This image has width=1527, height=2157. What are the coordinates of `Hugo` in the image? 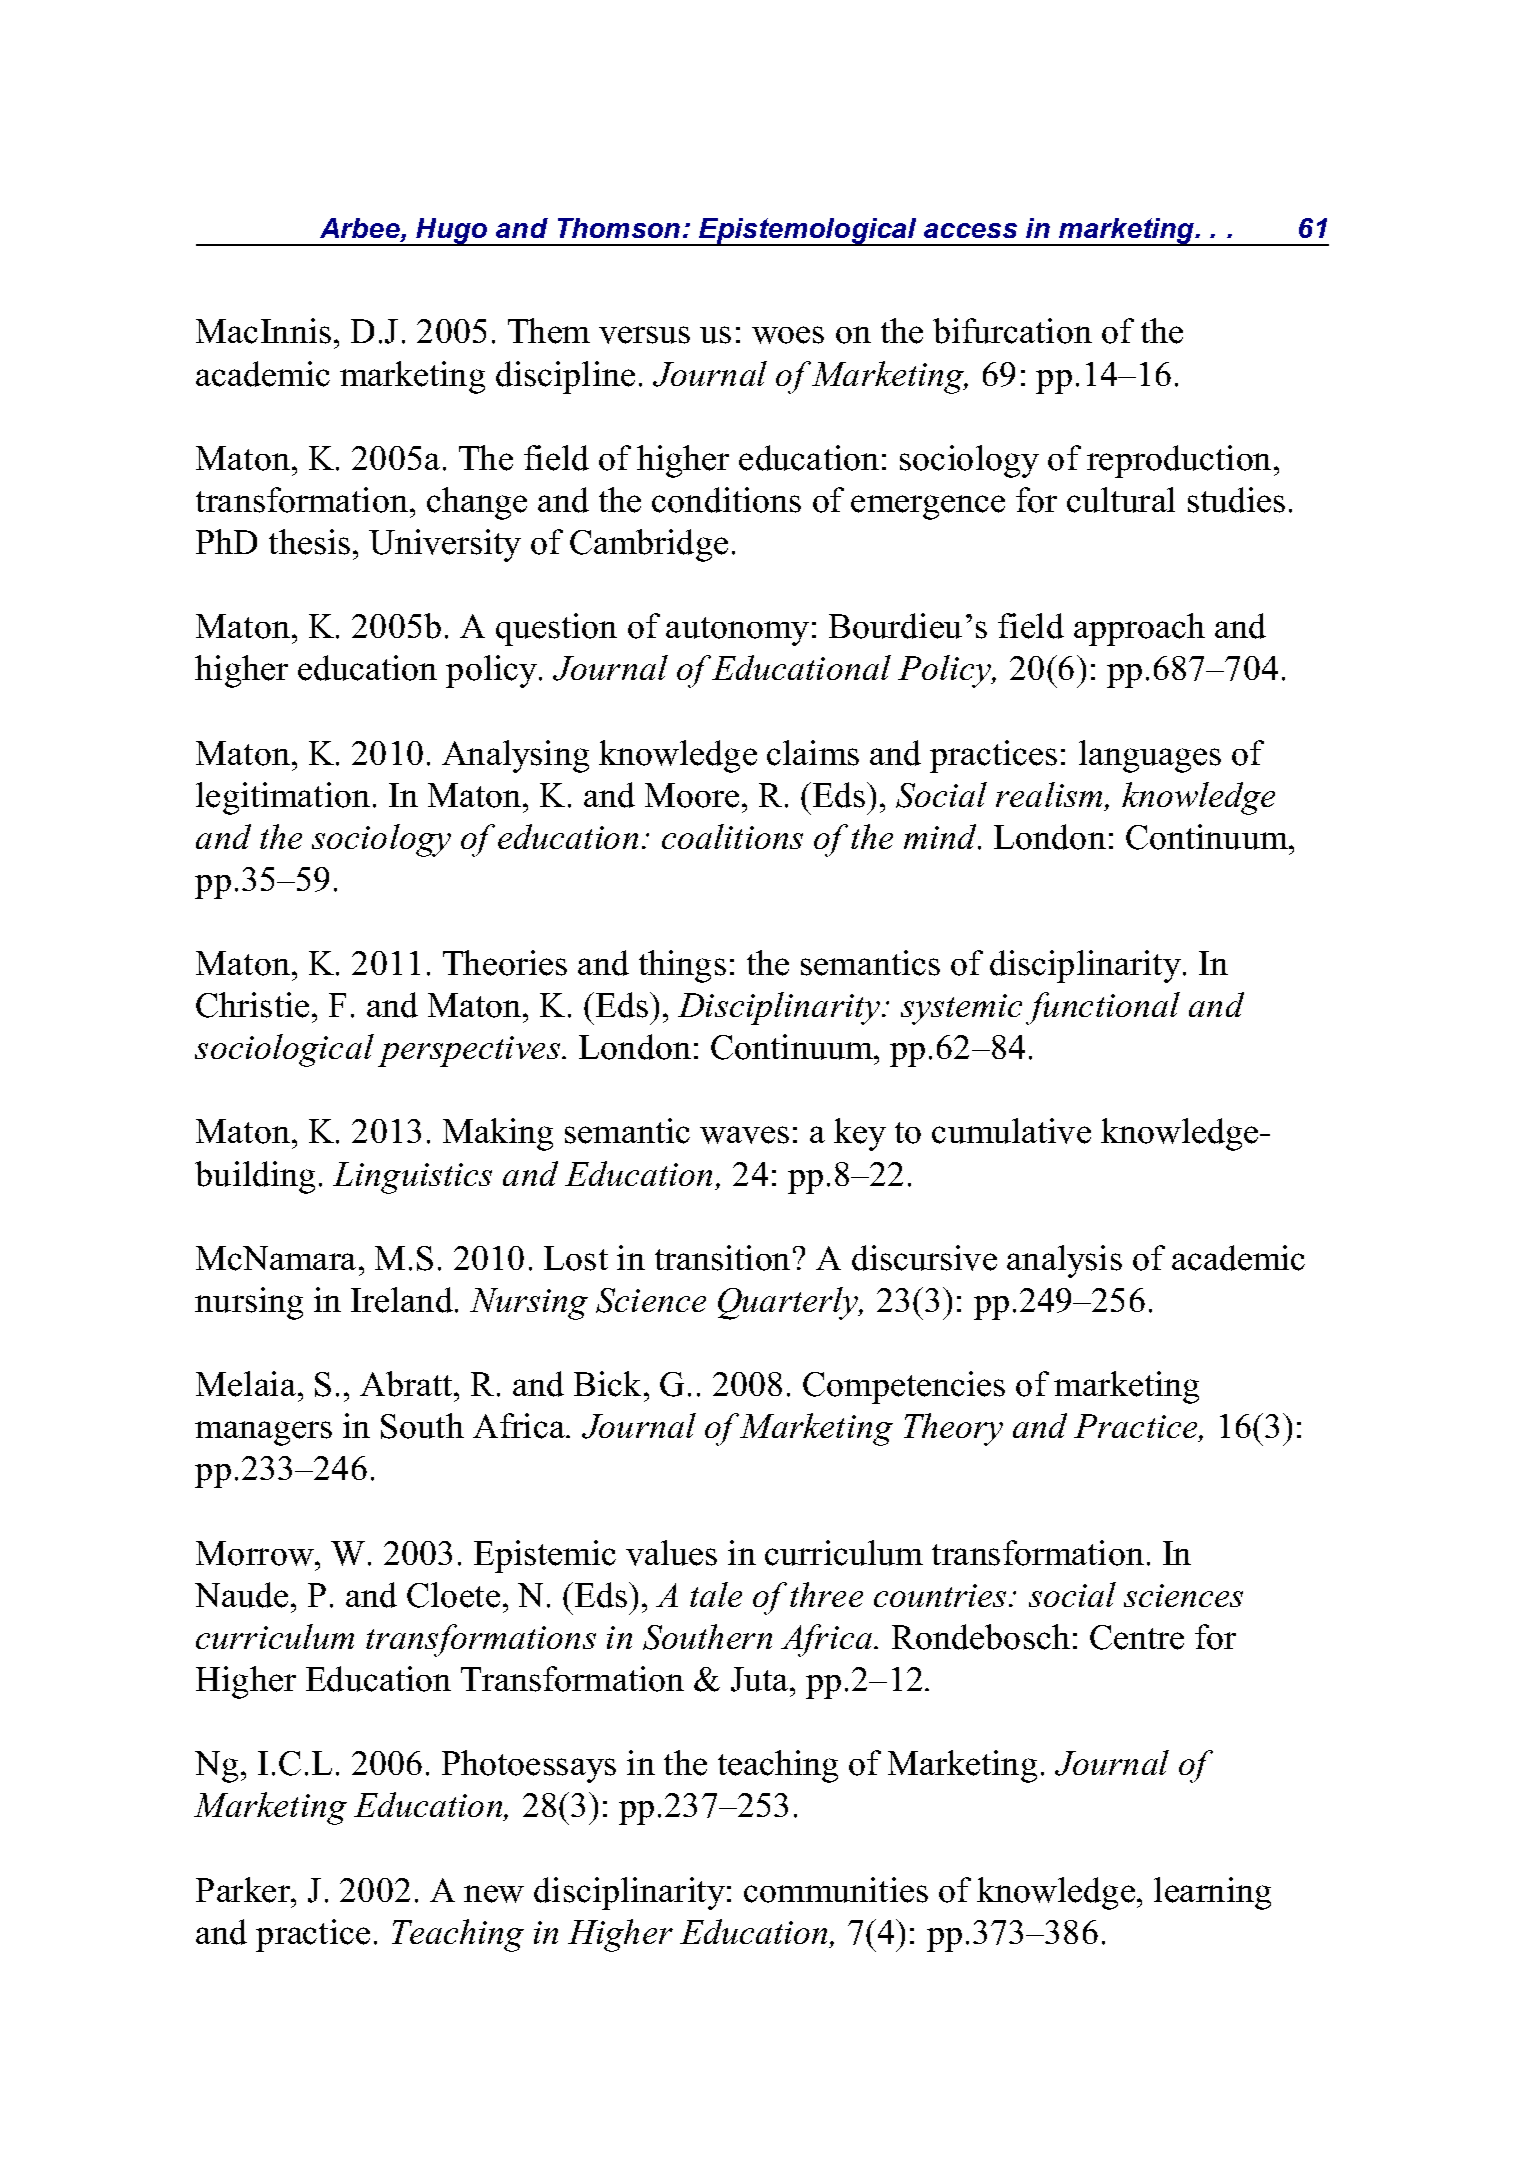 It's located at (452, 232).
